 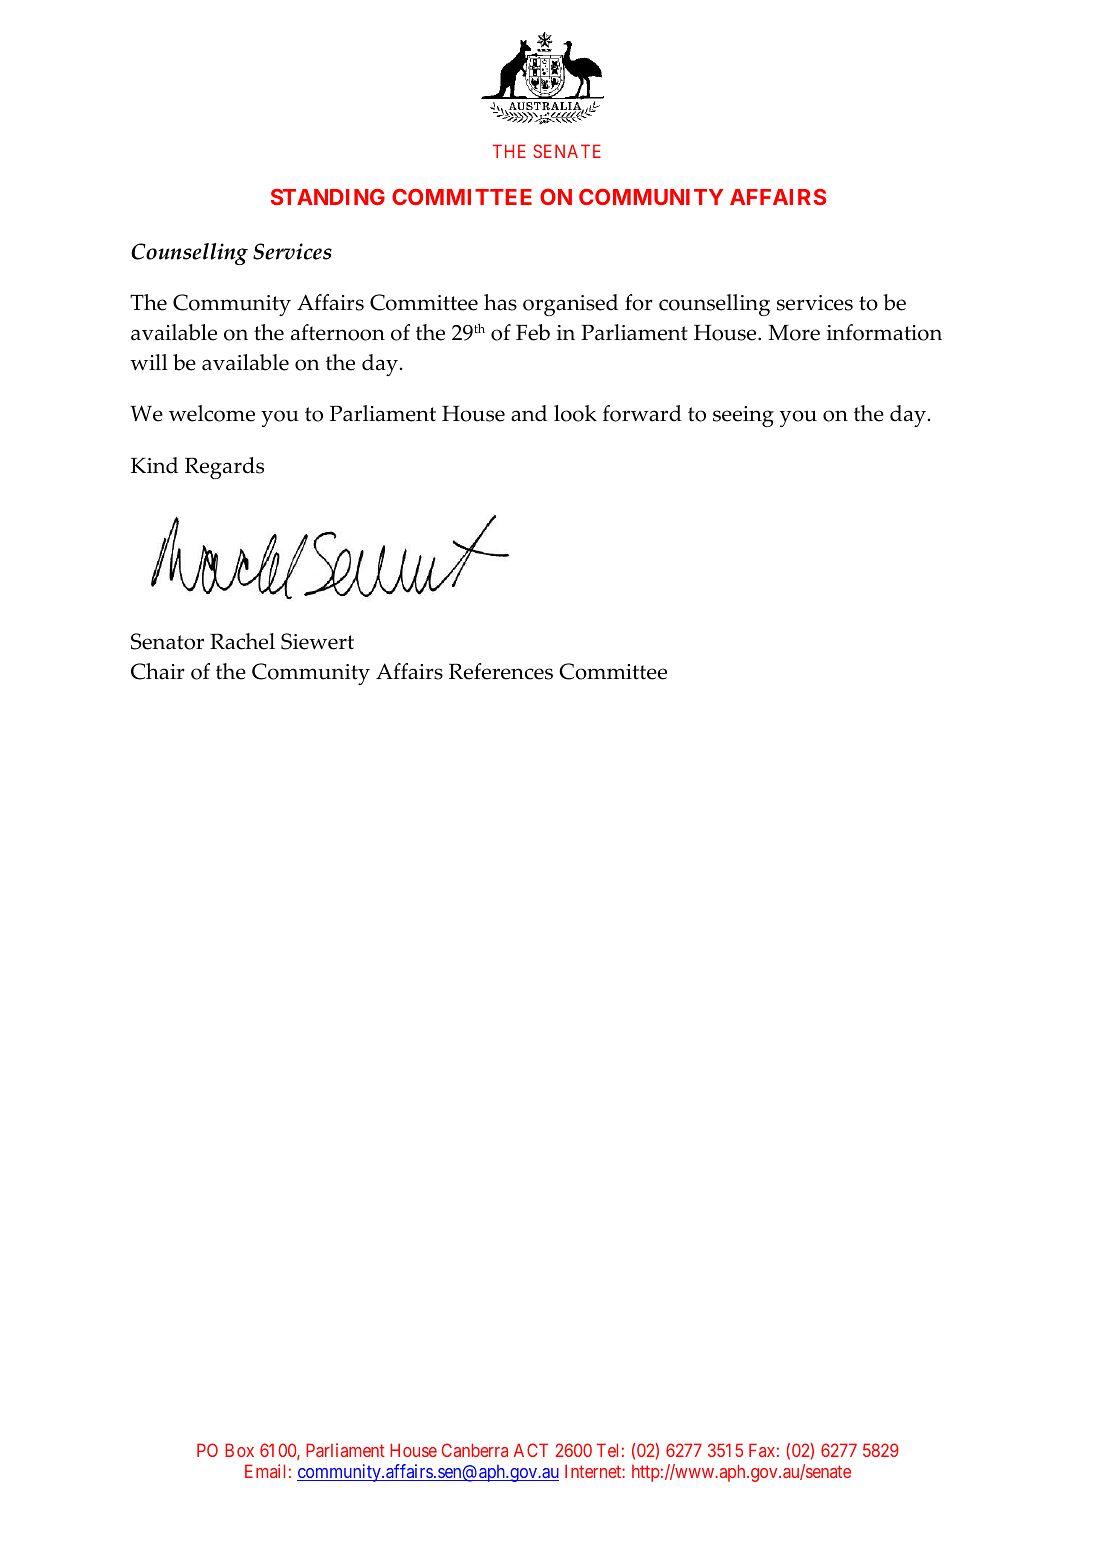 What do you see at coordinates (794, 333) in the screenshot?
I see `More` at bounding box center [794, 333].
